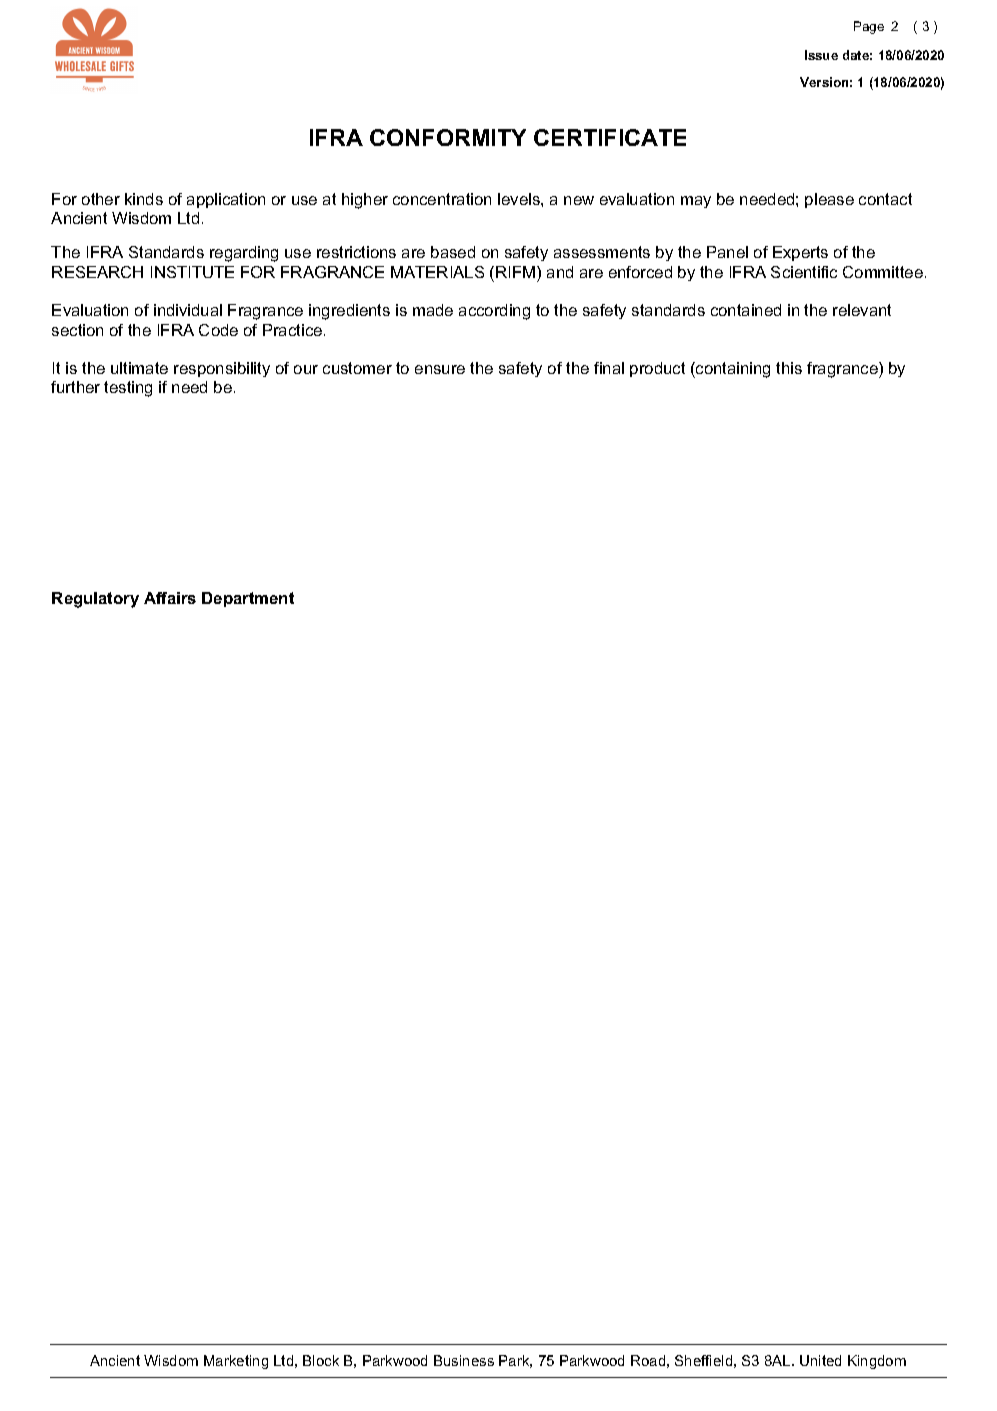  What do you see at coordinates (170, 598) in the screenshot?
I see `Affairs` at bounding box center [170, 598].
